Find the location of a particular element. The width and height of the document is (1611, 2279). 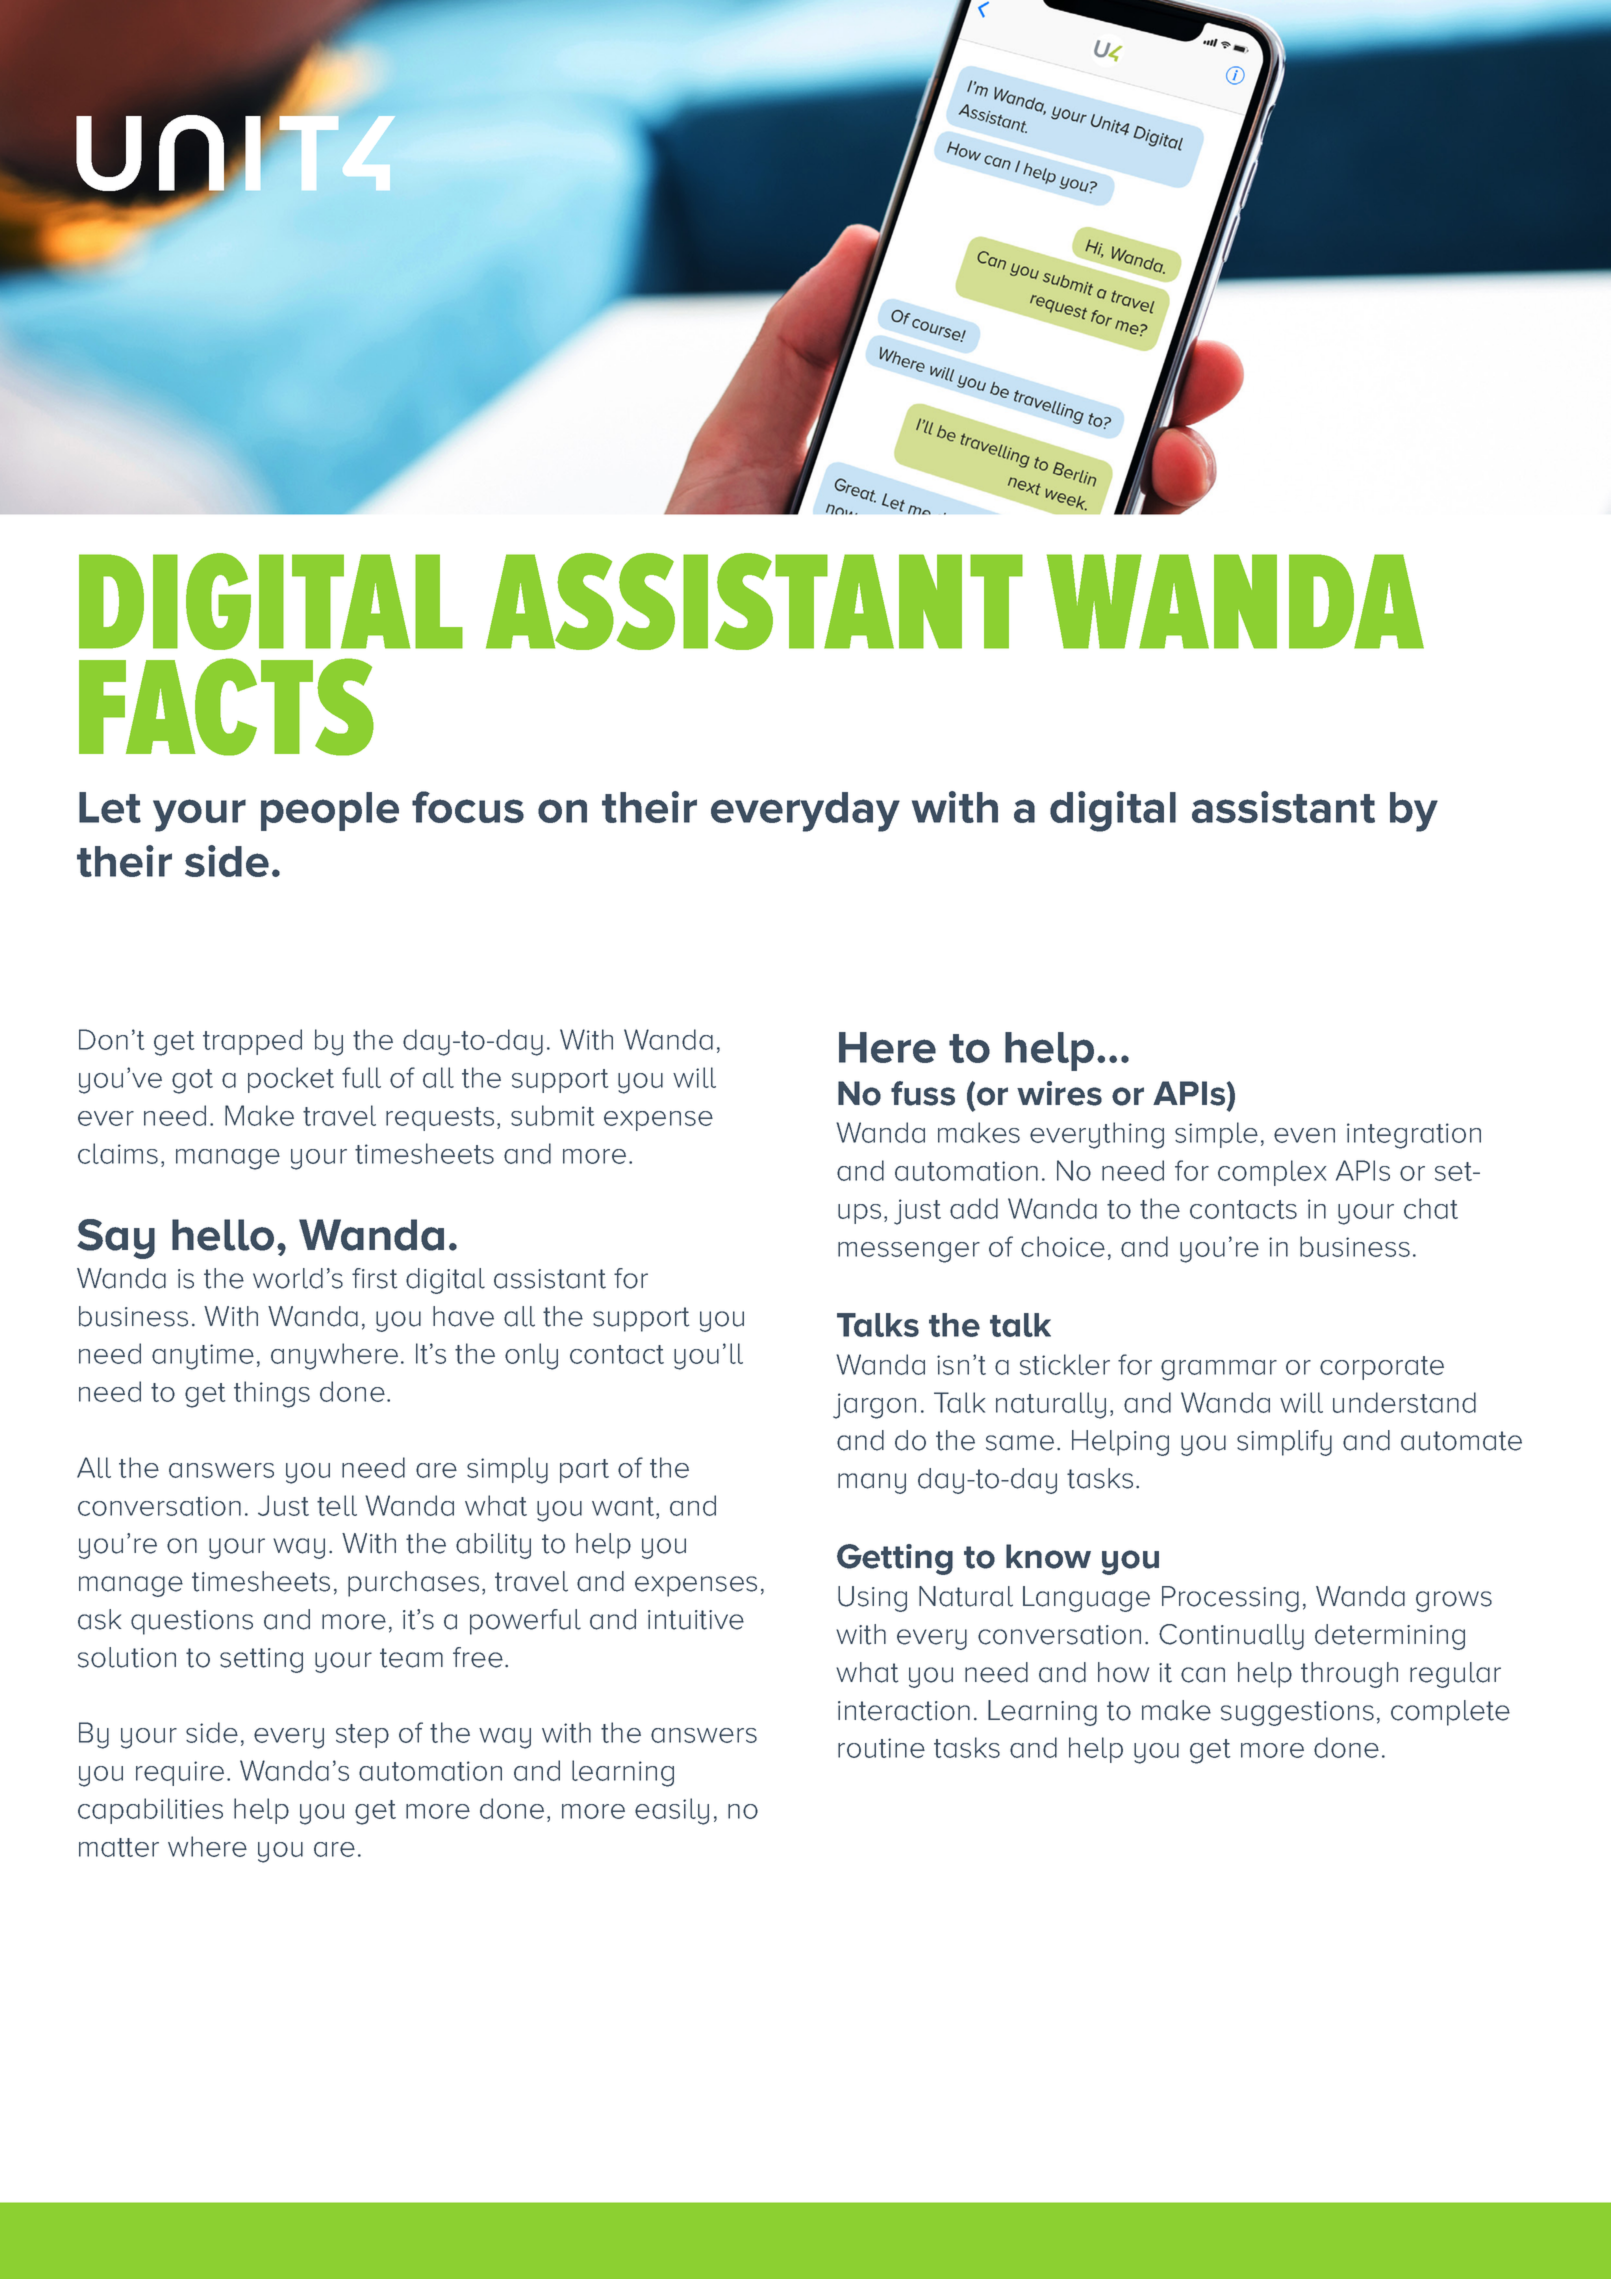

wires is located at coordinates (1059, 1093).
